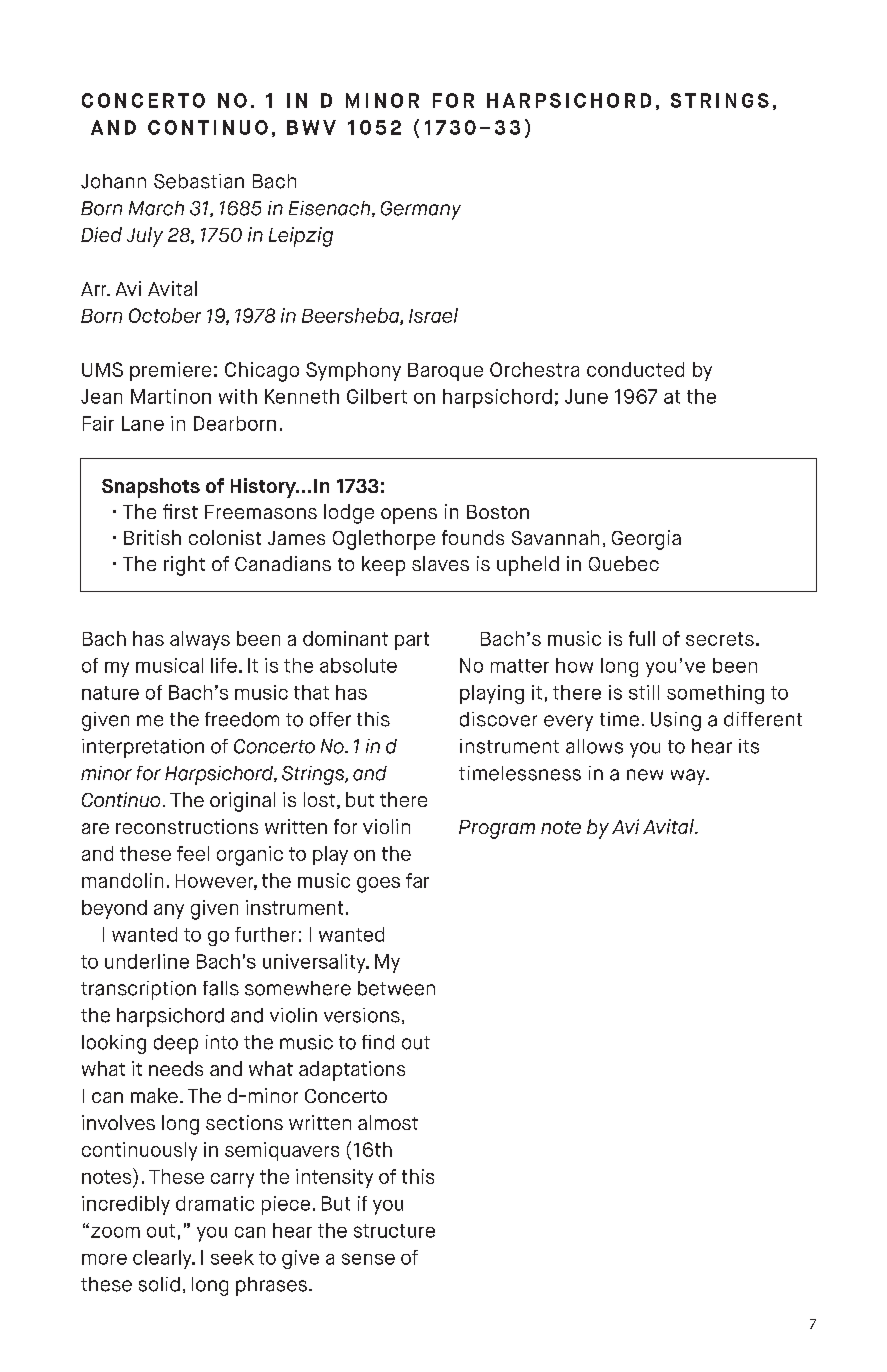 This image has height=1372, width=887. Describe the element at coordinates (440, 563) in the image. I see `slaves` at that location.
